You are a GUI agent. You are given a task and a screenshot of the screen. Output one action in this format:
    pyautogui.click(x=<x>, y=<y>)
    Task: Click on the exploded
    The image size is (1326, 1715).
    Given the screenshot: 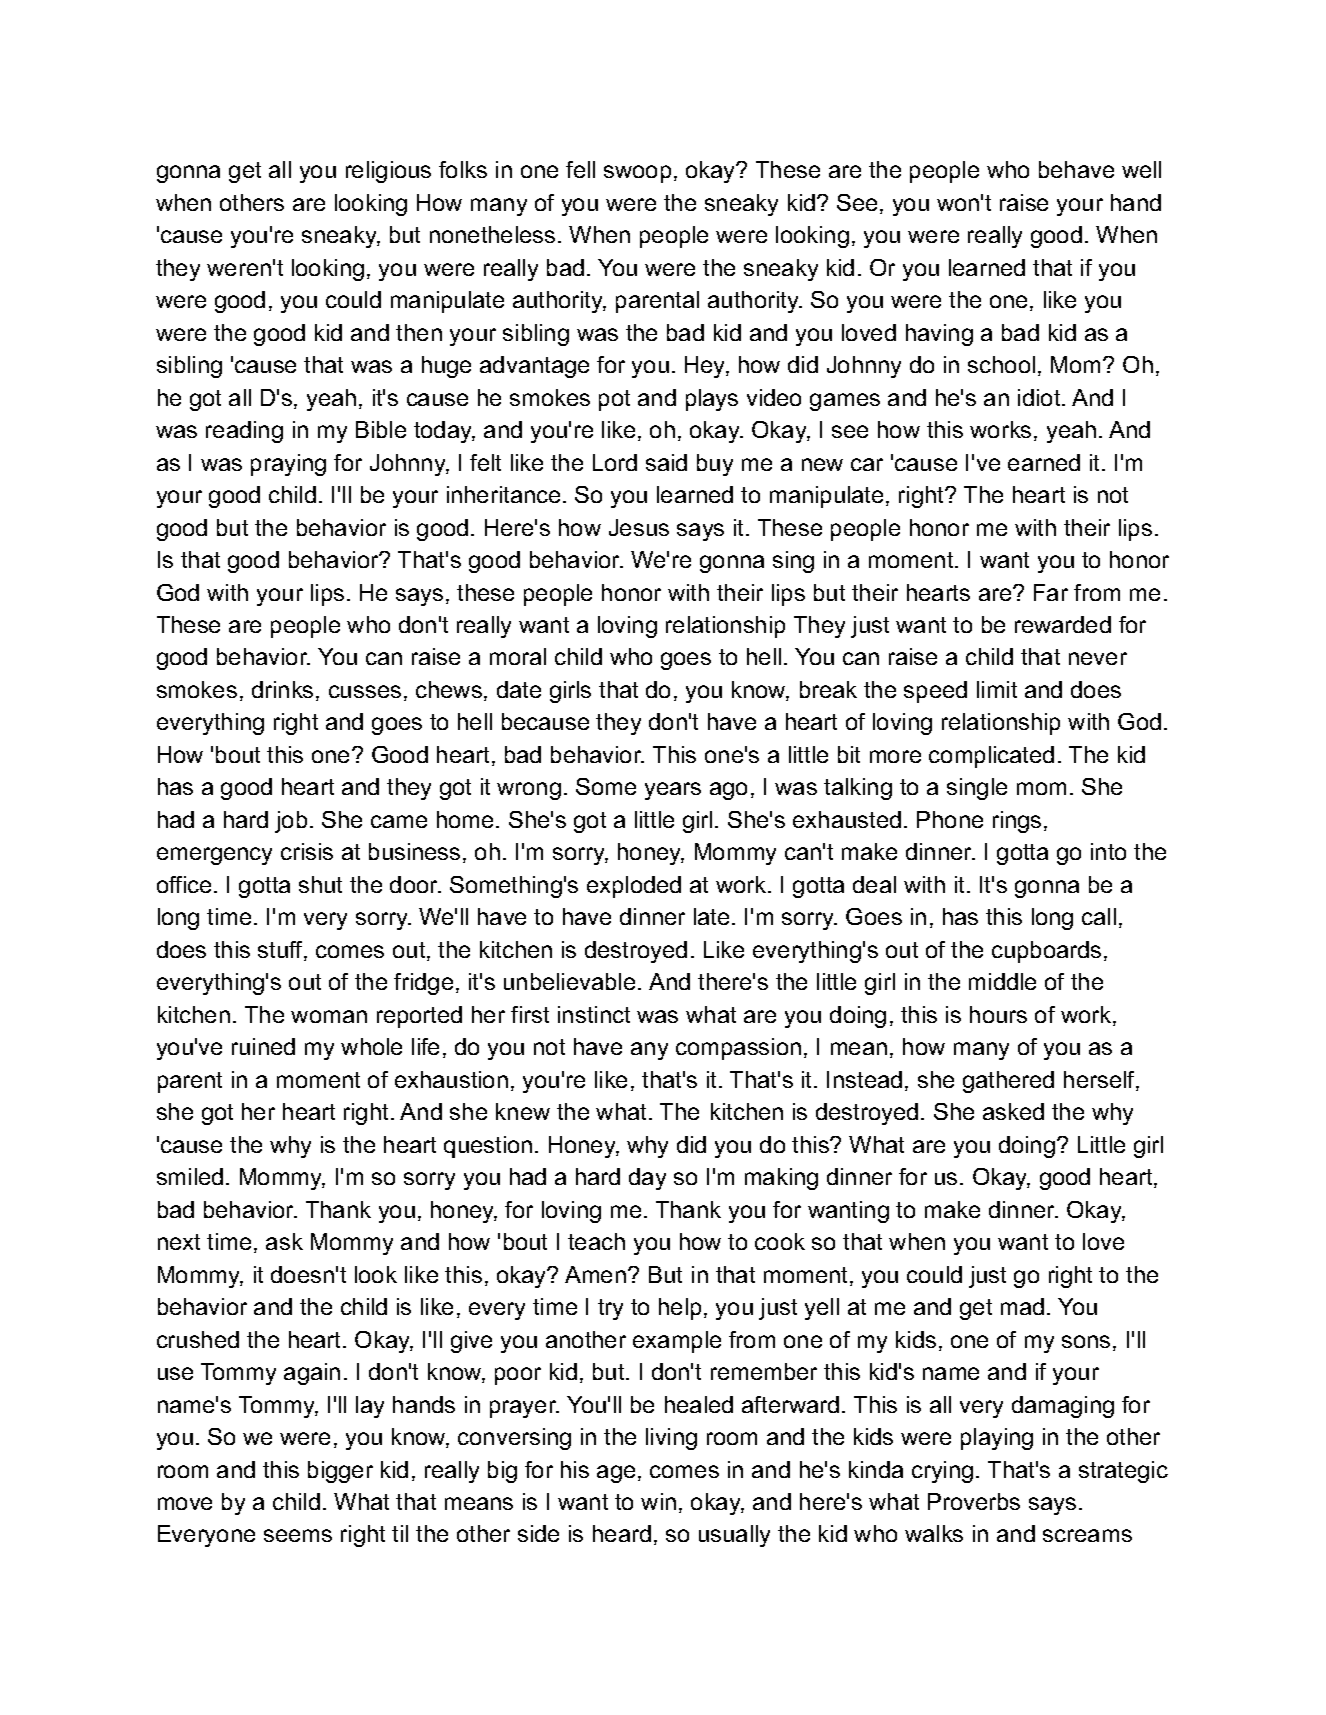 What is the action you would take?
    pyautogui.click(x=634, y=887)
